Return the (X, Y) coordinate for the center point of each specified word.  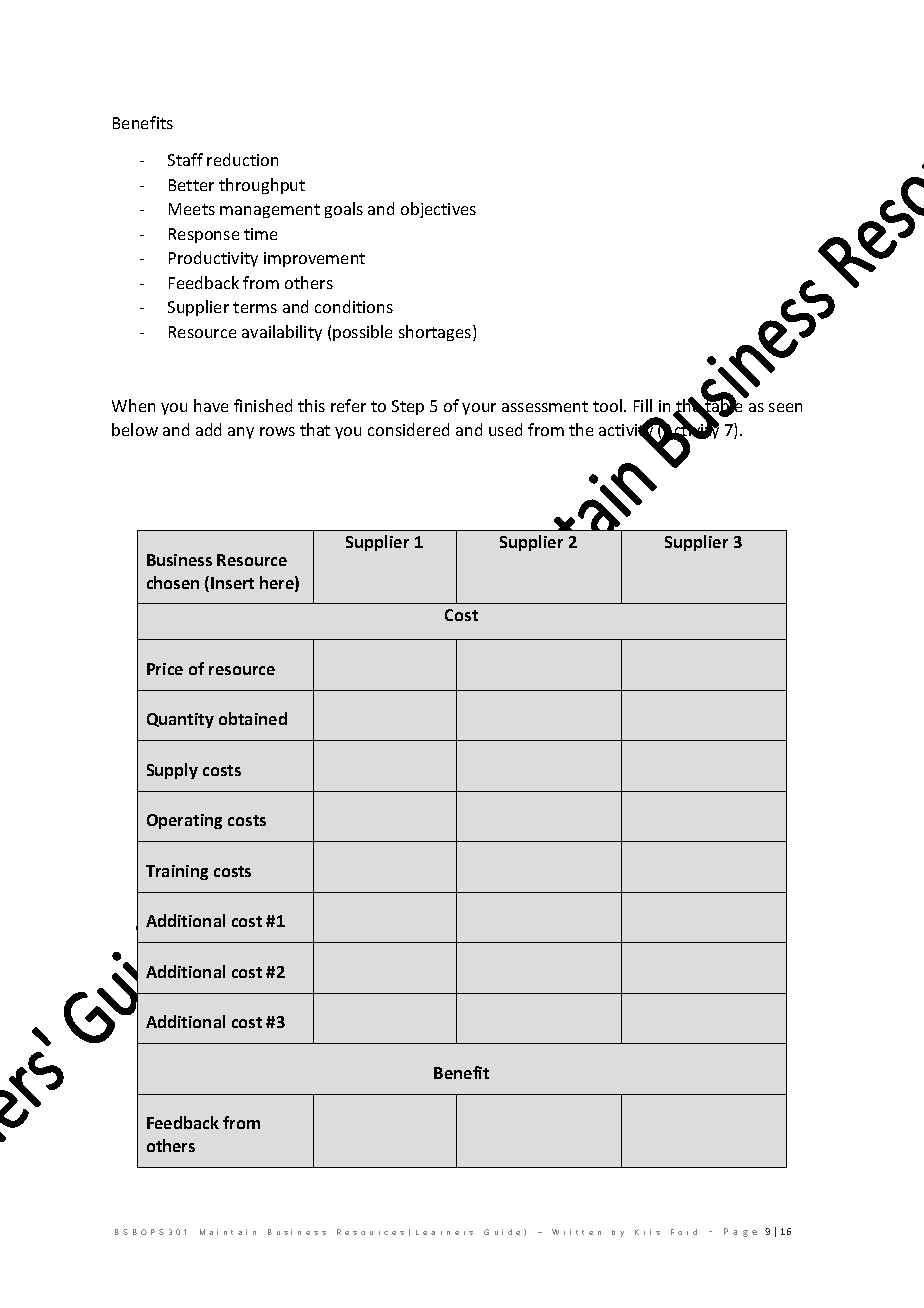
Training (177, 872)
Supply (172, 771)
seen (785, 407)
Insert (232, 583)
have (211, 405)
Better (191, 185)
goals (344, 210)
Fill (643, 405)
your (479, 409)
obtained (253, 718)
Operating (184, 821)
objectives (438, 210)
